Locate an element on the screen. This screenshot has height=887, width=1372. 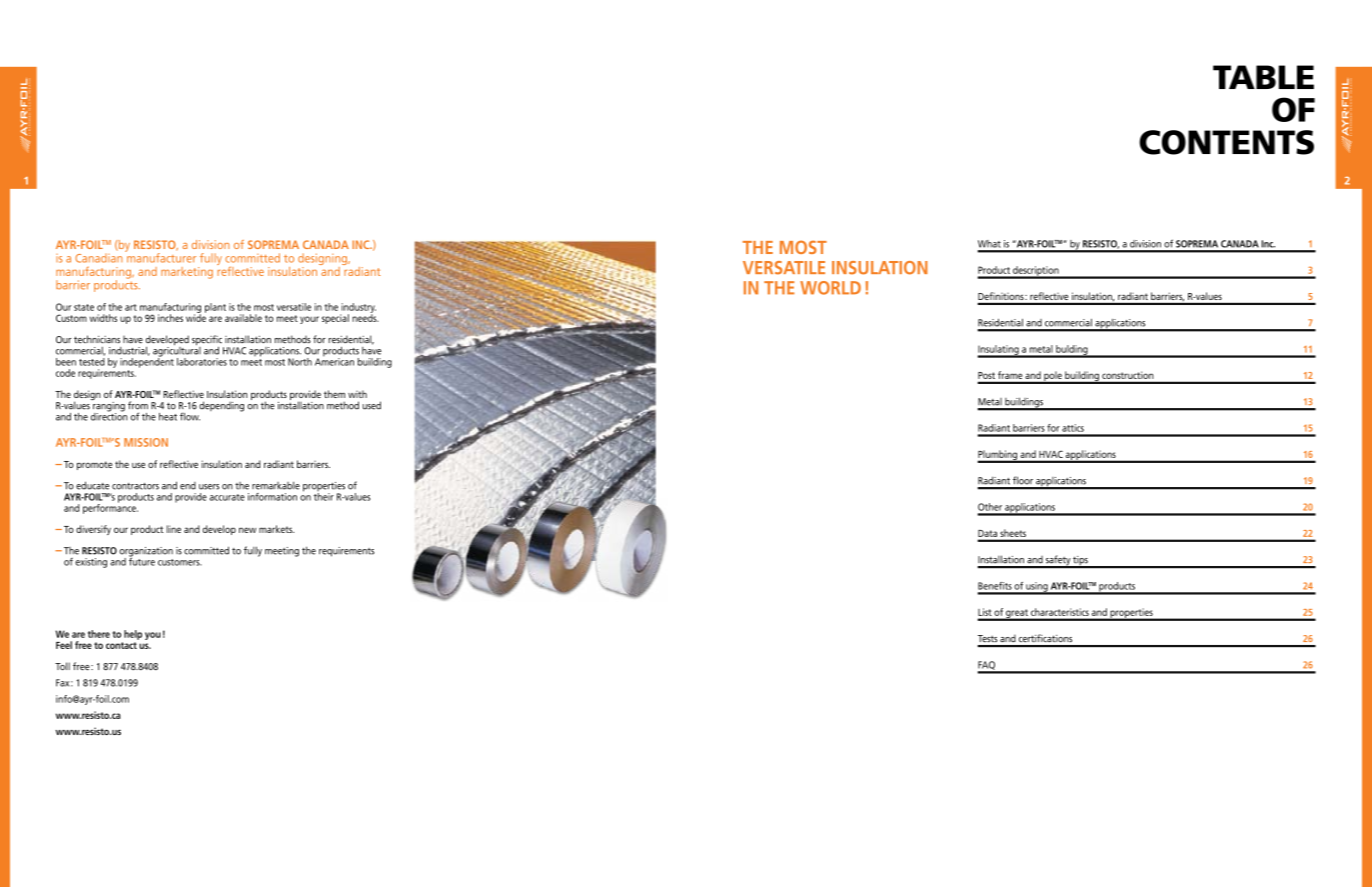
Contents is located at coordinates (1226, 142).
